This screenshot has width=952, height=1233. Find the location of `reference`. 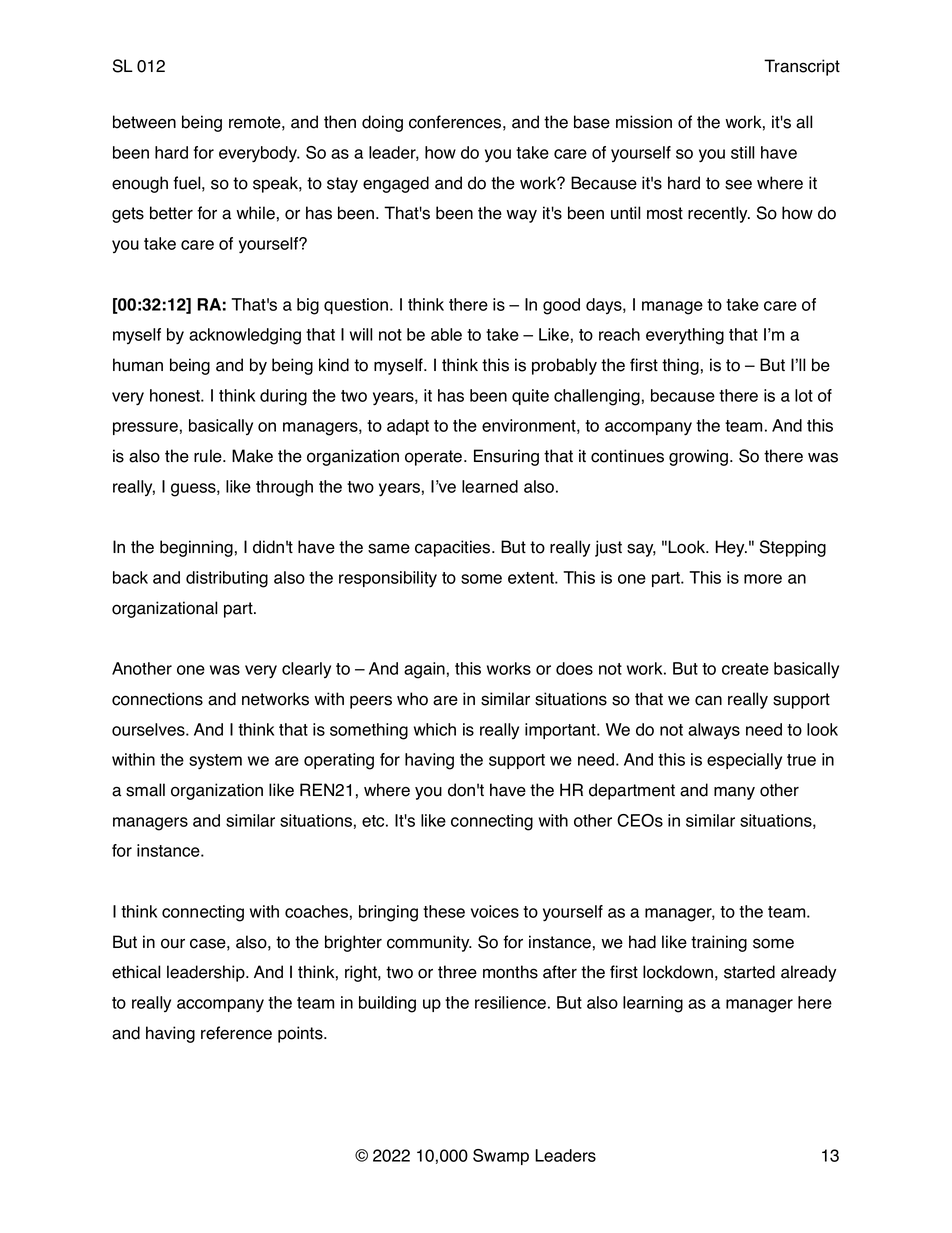

reference is located at coordinates (236, 1033).
